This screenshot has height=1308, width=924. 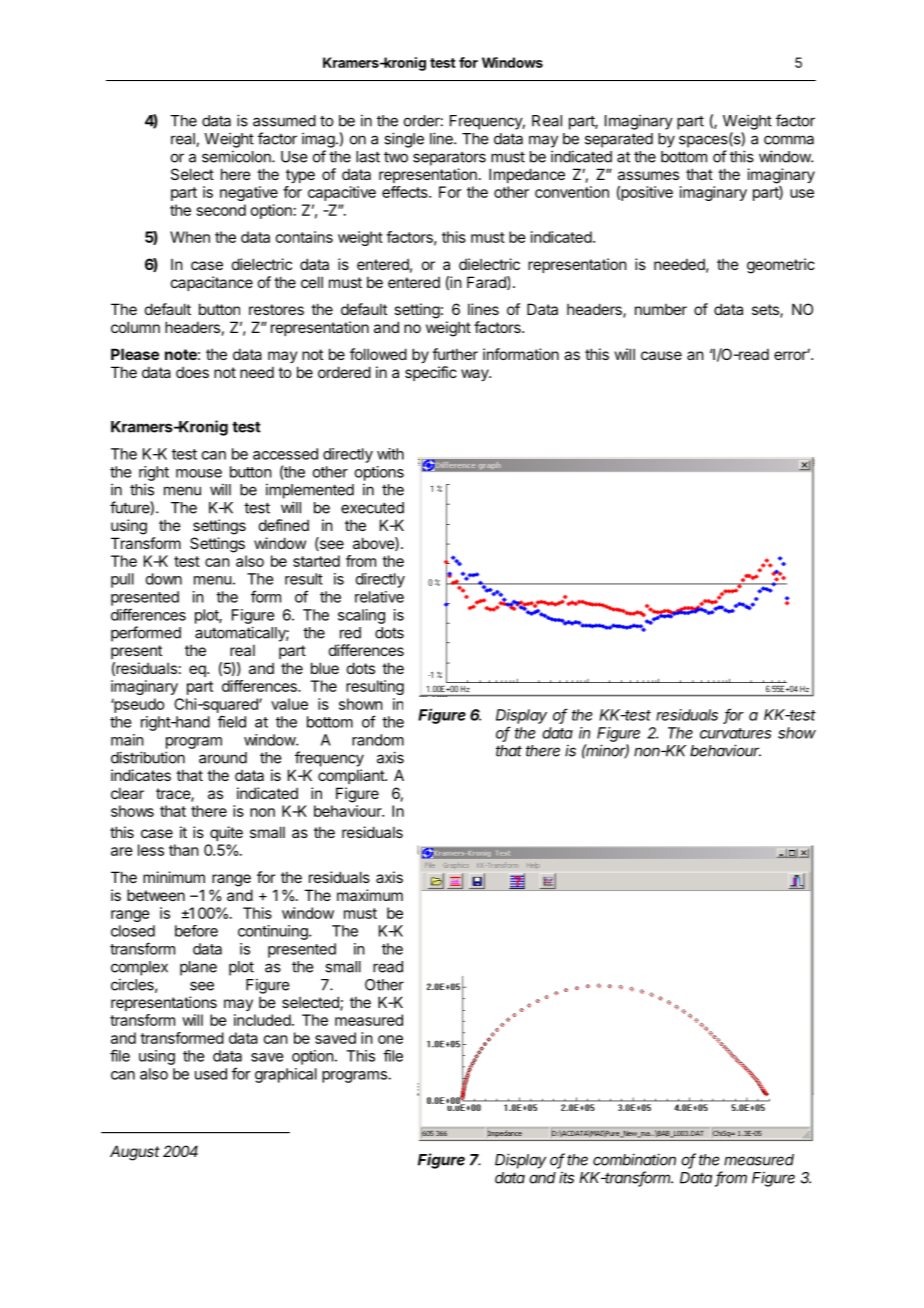 What do you see at coordinates (476, 375) in the screenshot?
I see `way` at bounding box center [476, 375].
